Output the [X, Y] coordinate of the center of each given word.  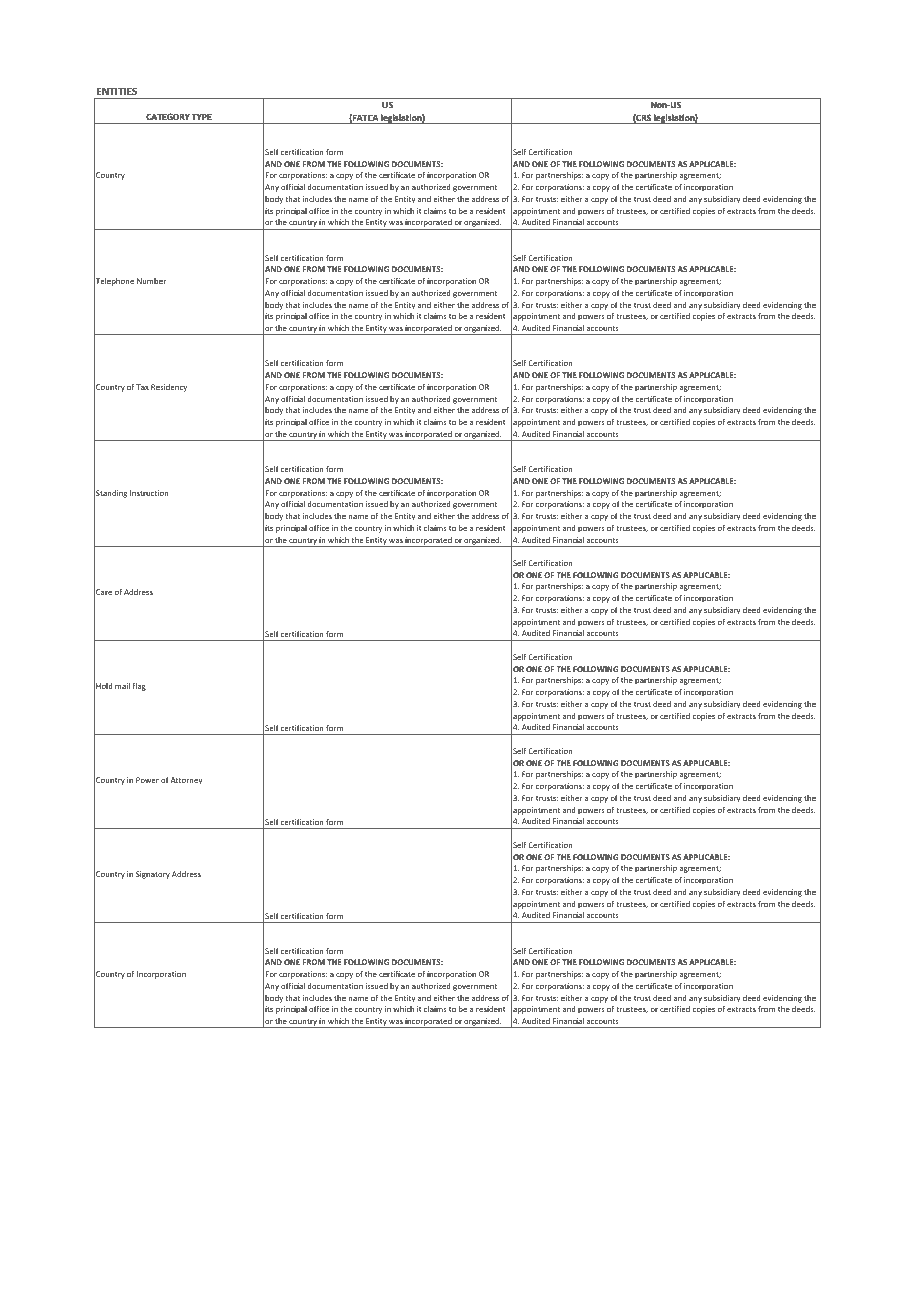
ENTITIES [117, 91]
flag [139, 687]
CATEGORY [168, 117]
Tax [142, 387]
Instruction [149, 493]
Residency [169, 388]
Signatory [153, 875]
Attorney [186, 781]
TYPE [202, 117]
